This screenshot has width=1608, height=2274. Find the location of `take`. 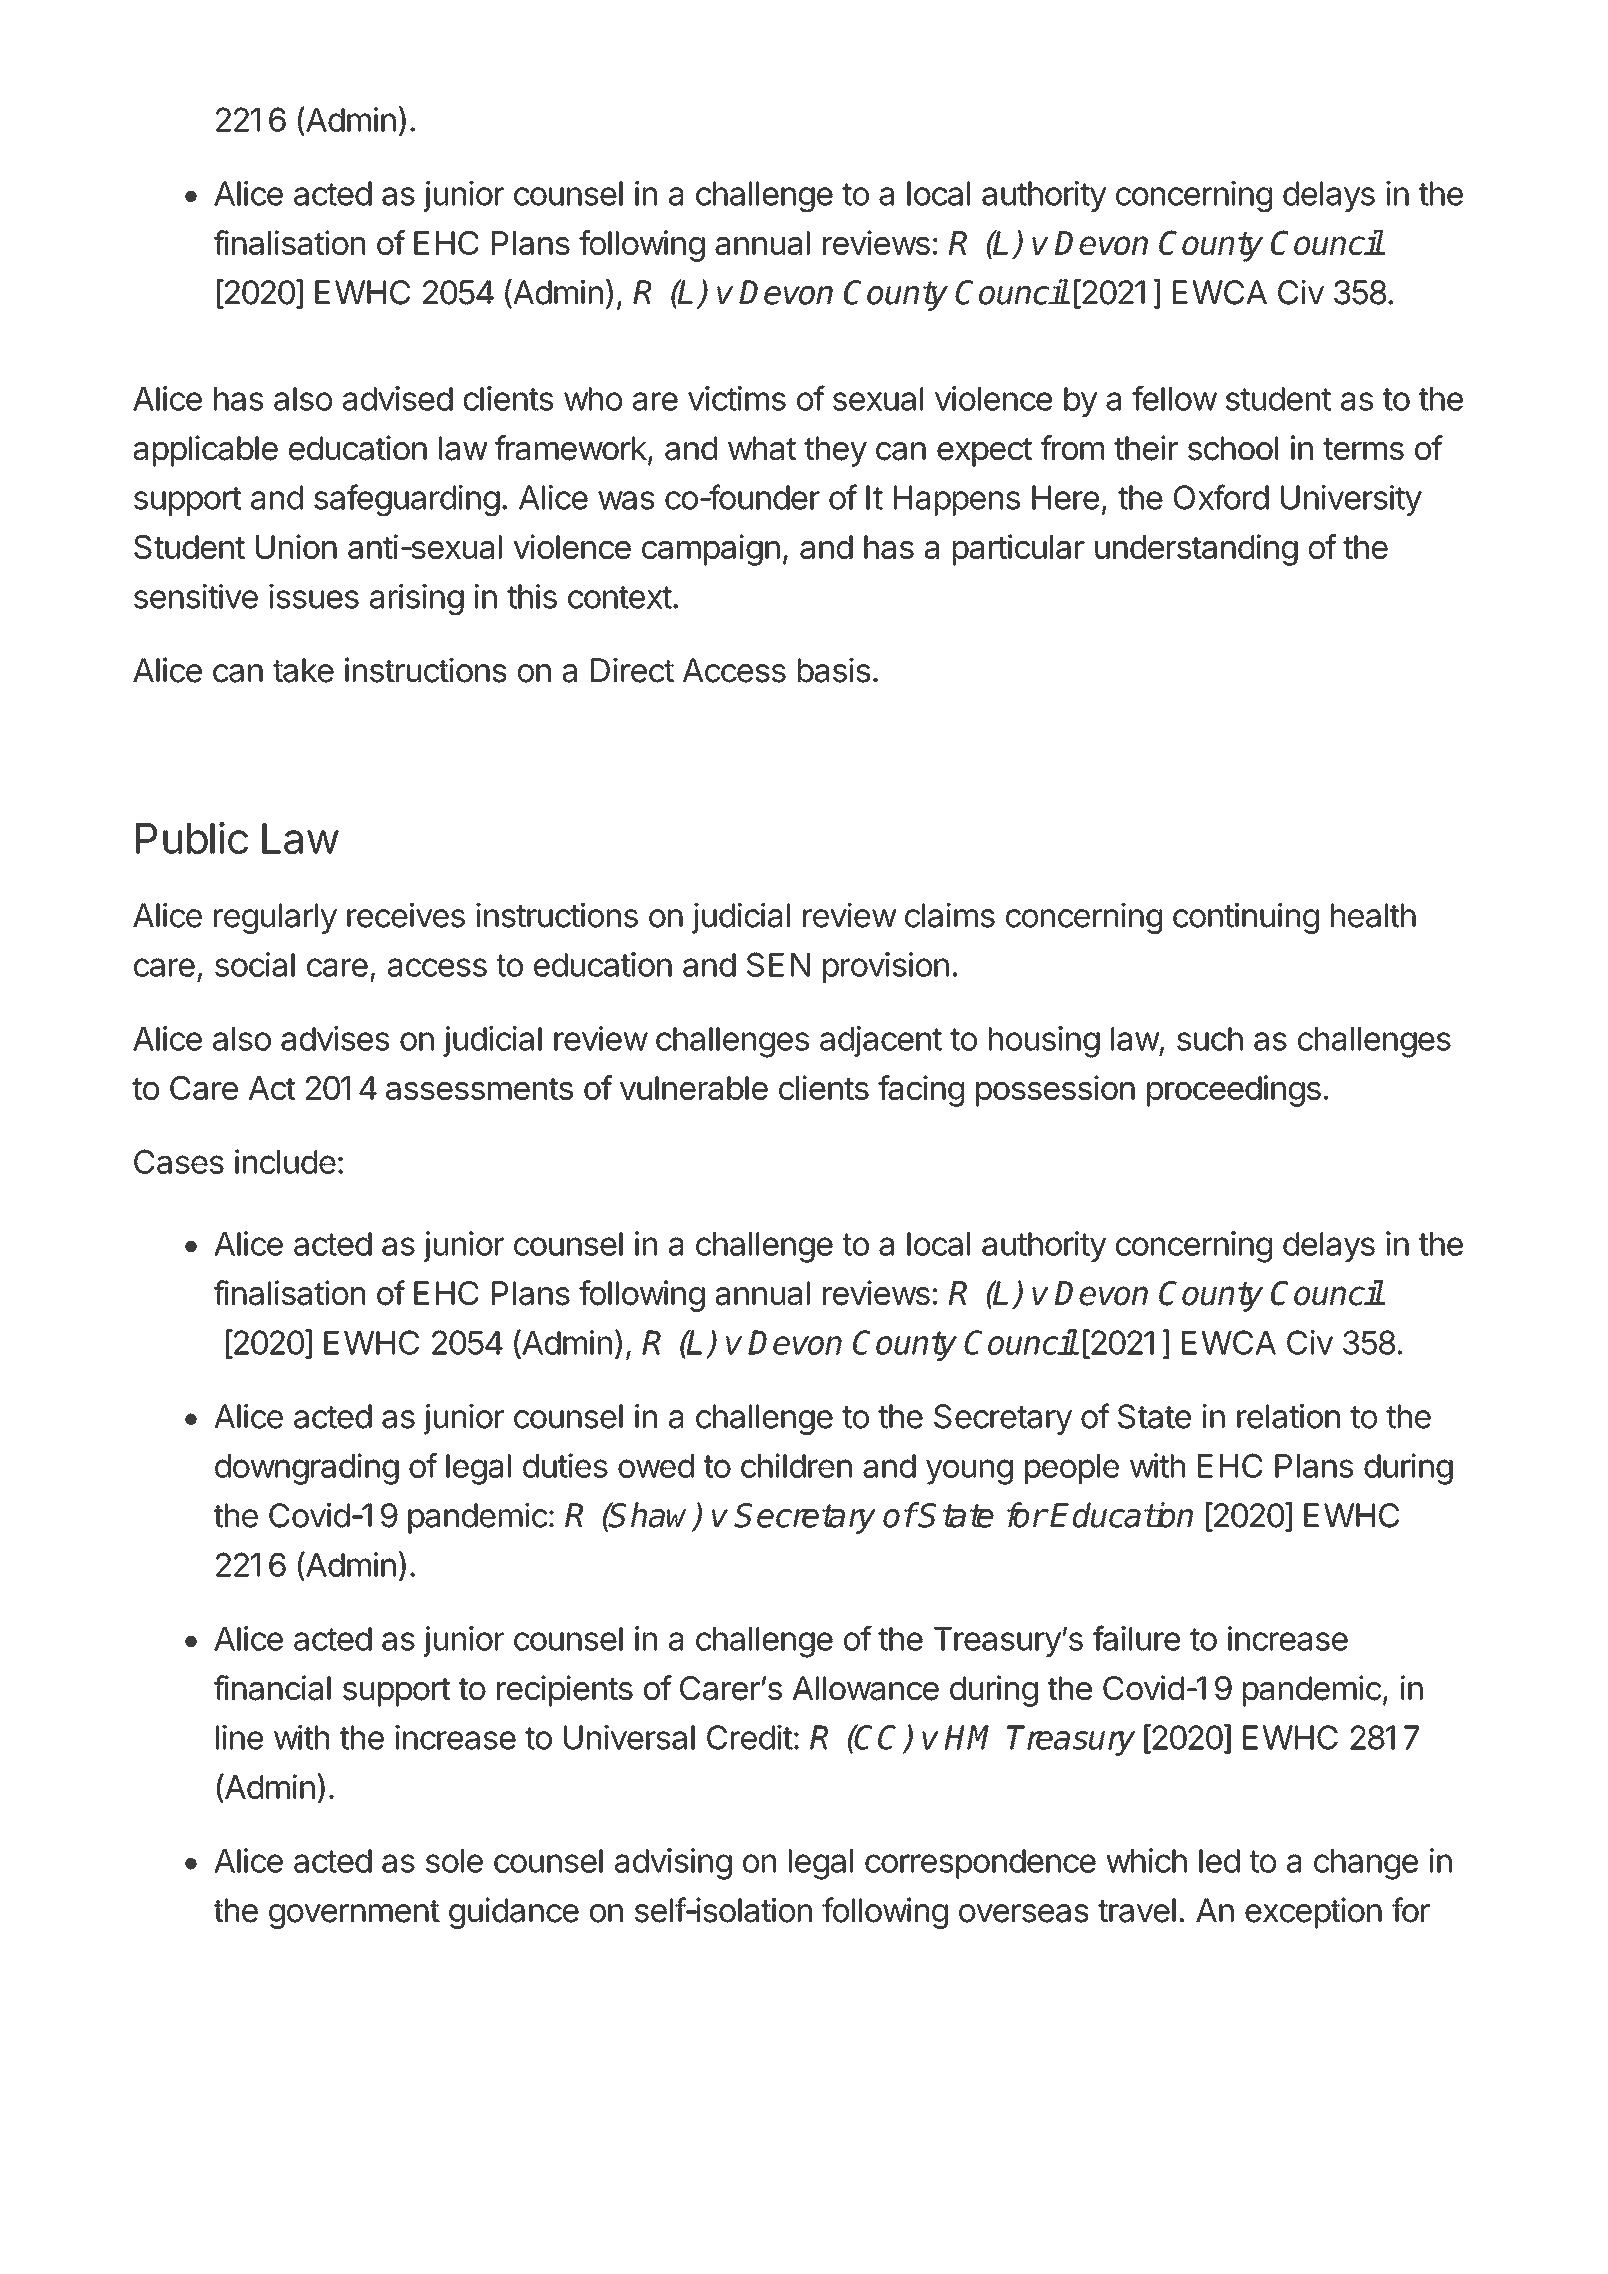

take is located at coordinates (303, 670).
